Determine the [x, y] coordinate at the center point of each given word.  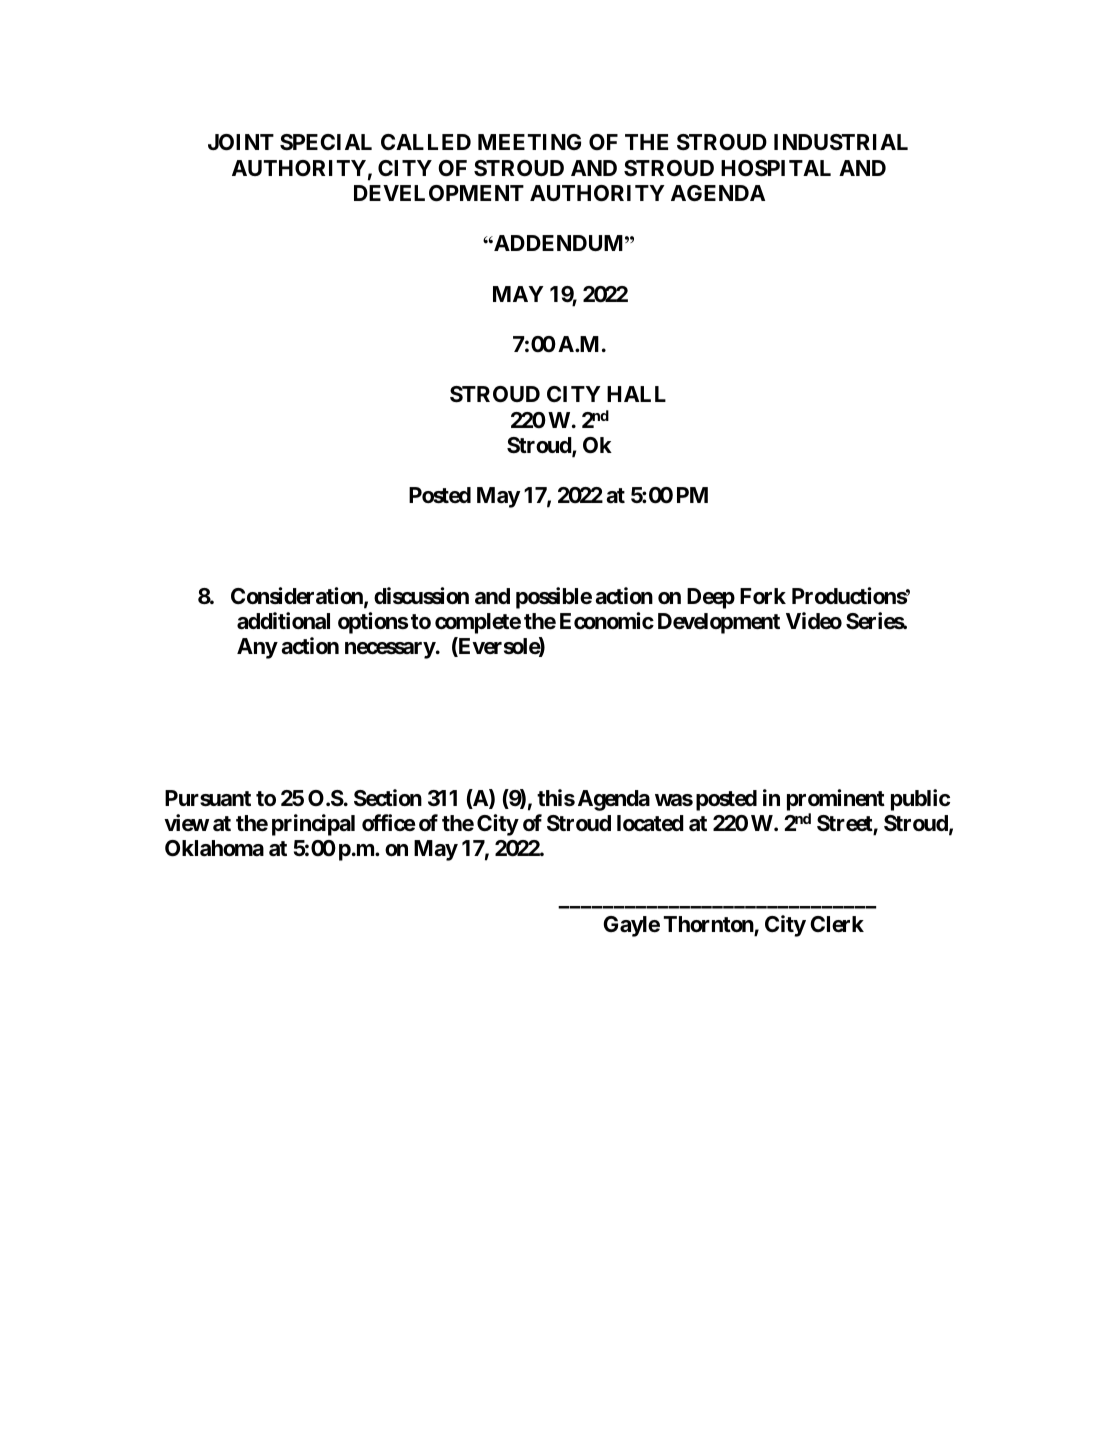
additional [283, 621]
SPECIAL [326, 142]
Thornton [709, 925]
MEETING [529, 142]
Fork [763, 596]
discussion [421, 596]
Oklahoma [214, 848]
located [650, 823]
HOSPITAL [776, 168]
